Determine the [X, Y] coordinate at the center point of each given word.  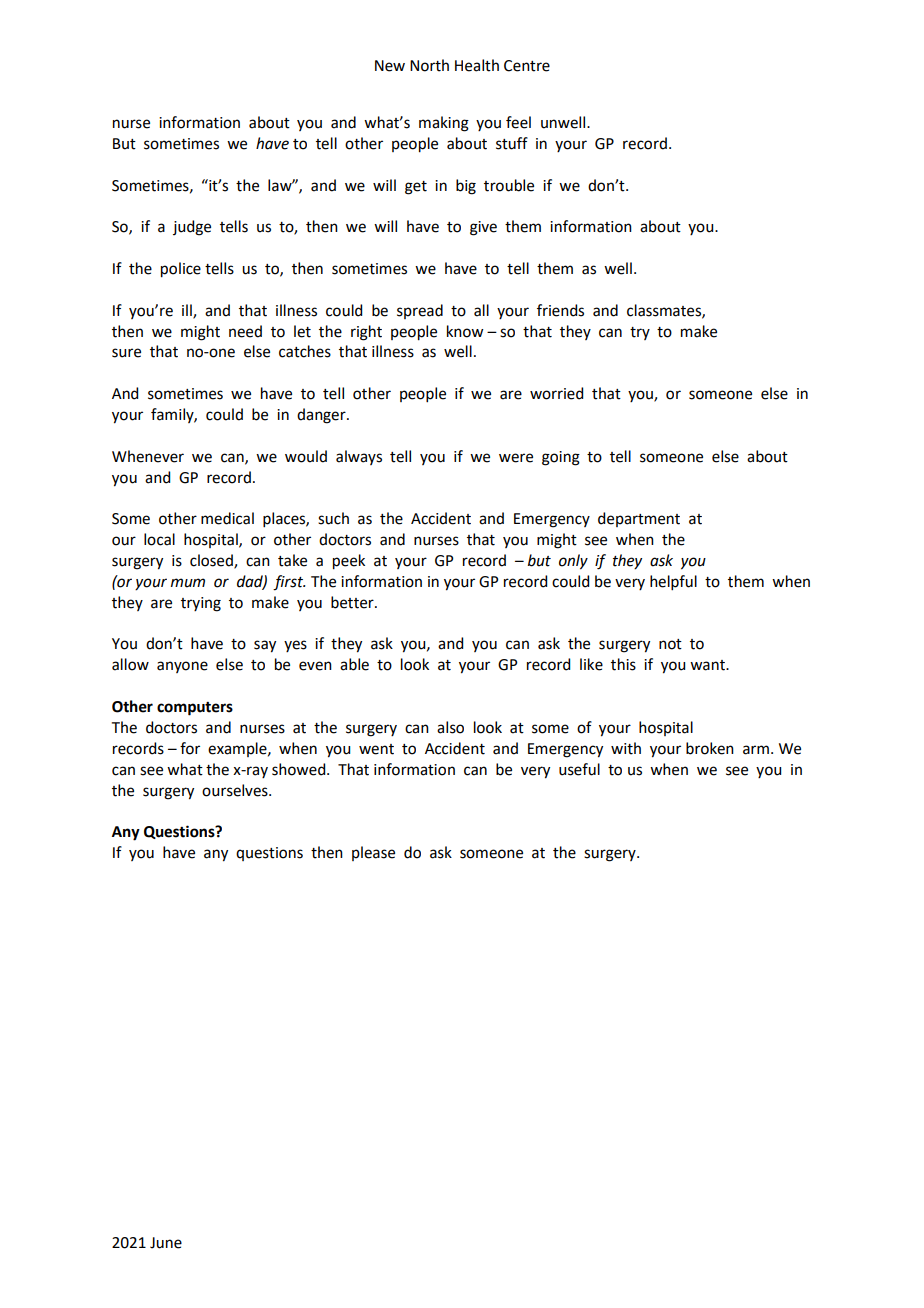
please [373, 853]
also [450, 727]
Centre [527, 66]
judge [192, 228]
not [670, 644]
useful [579, 769]
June [166, 1243]
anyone [182, 667]
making [444, 124]
